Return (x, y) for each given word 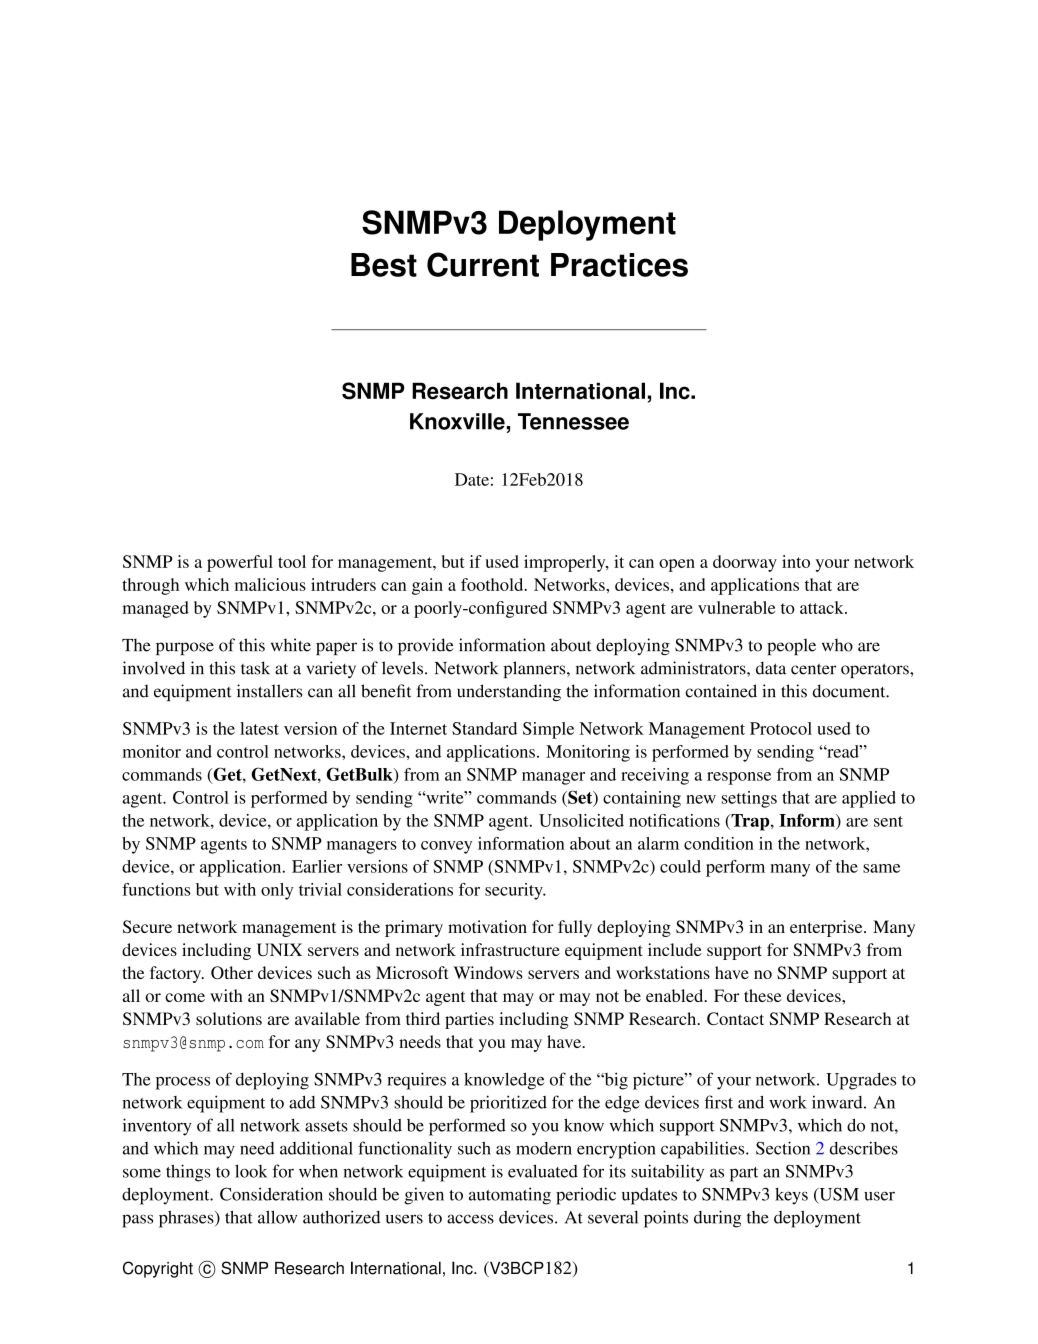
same (881, 868)
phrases (187, 1219)
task (255, 668)
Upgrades (861, 1081)
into (796, 561)
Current (483, 264)
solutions (229, 1018)
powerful (240, 563)
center (813, 669)
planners (535, 669)
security (515, 891)
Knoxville (457, 421)
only (277, 891)
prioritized (508, 1104)
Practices (619, 265)
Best (384, 265)
